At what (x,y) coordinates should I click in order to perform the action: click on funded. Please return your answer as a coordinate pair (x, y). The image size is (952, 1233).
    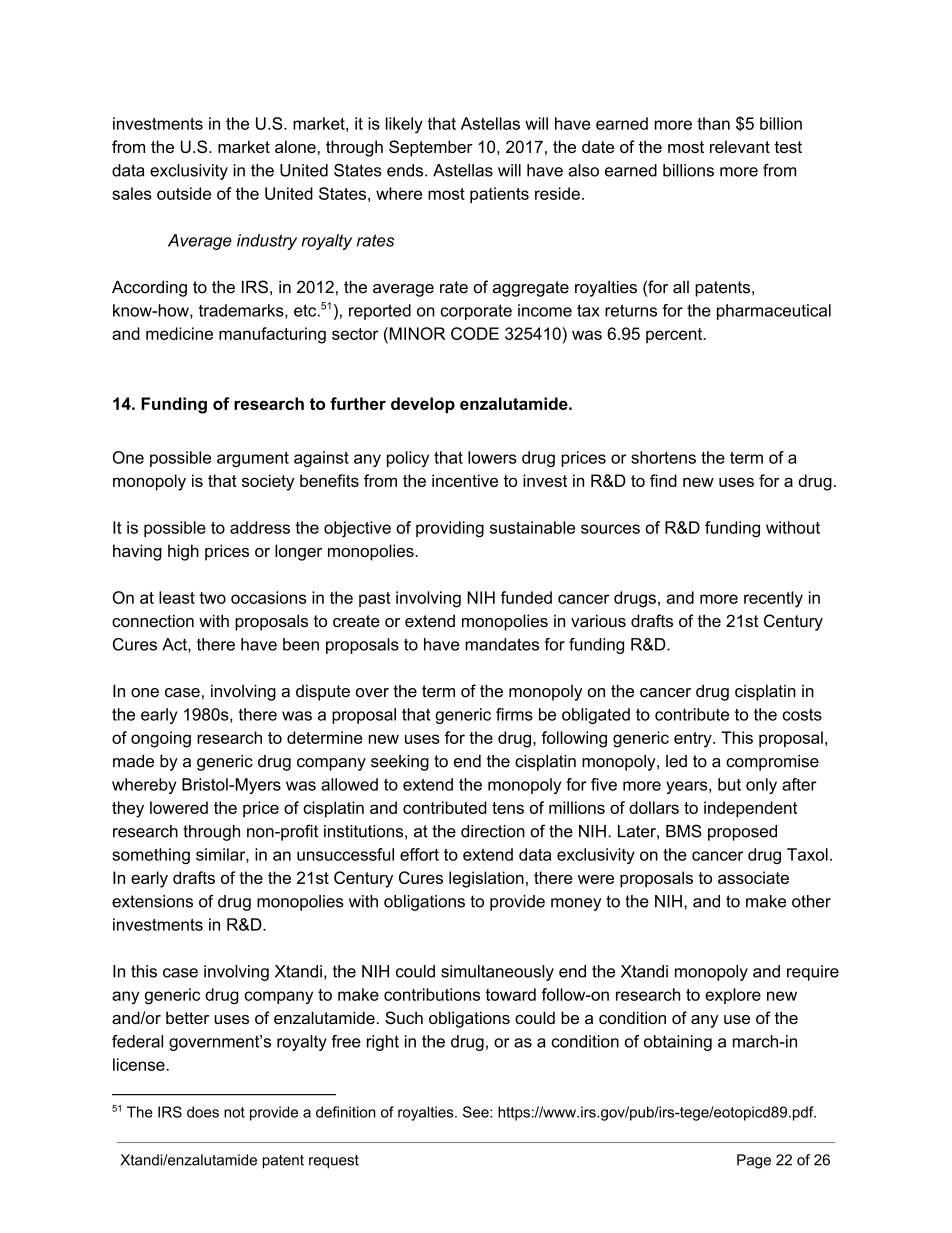
    Looking at the image, I should click on (526, 597).
